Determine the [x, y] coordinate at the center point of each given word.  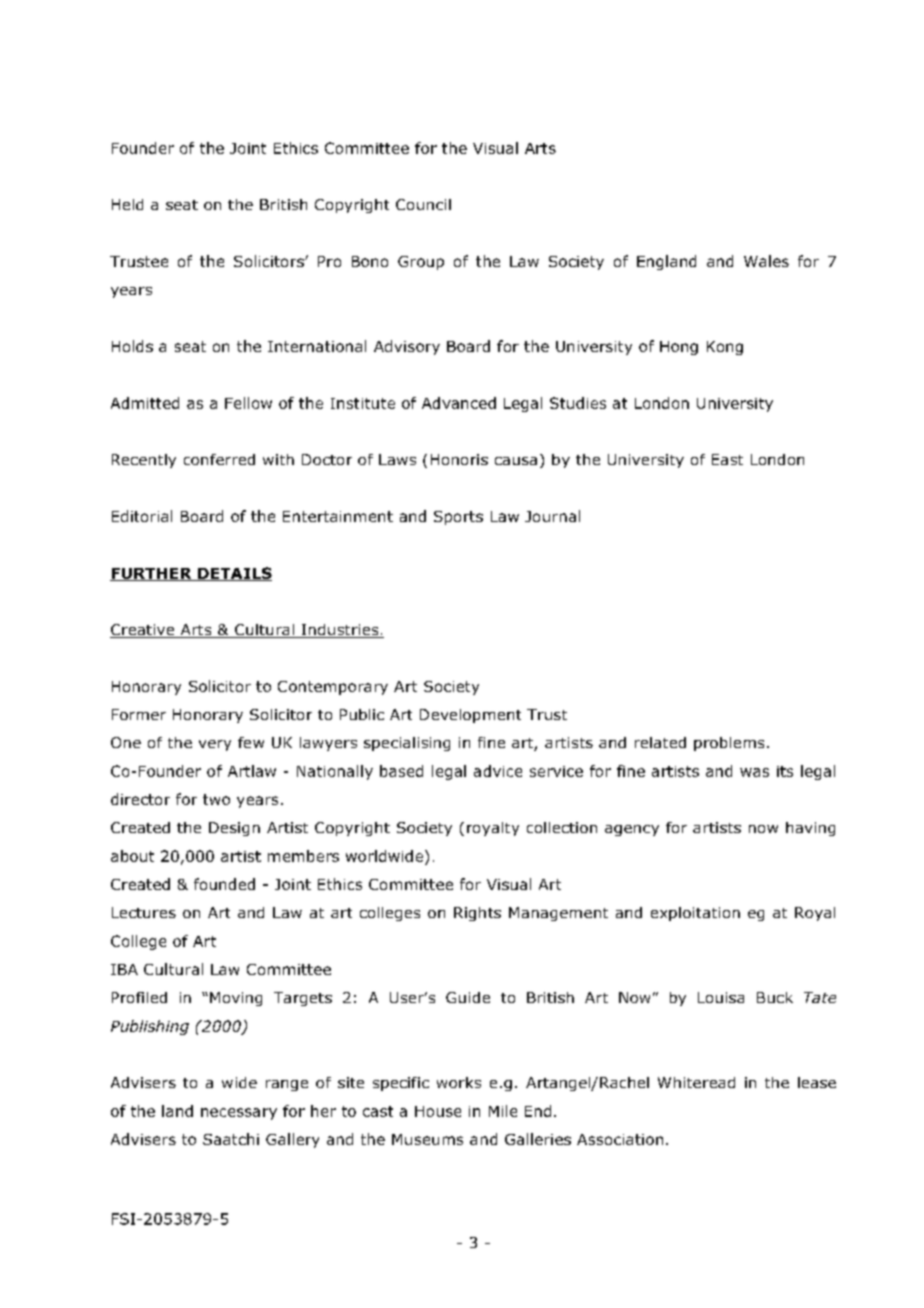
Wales [766, 261]
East [727, 459]
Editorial [142, 516]
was [754, 772]
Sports [458, 518]
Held [127, 204]
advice [498, 771]
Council [423, 204]
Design [234, 829]
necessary [239, 1114]
